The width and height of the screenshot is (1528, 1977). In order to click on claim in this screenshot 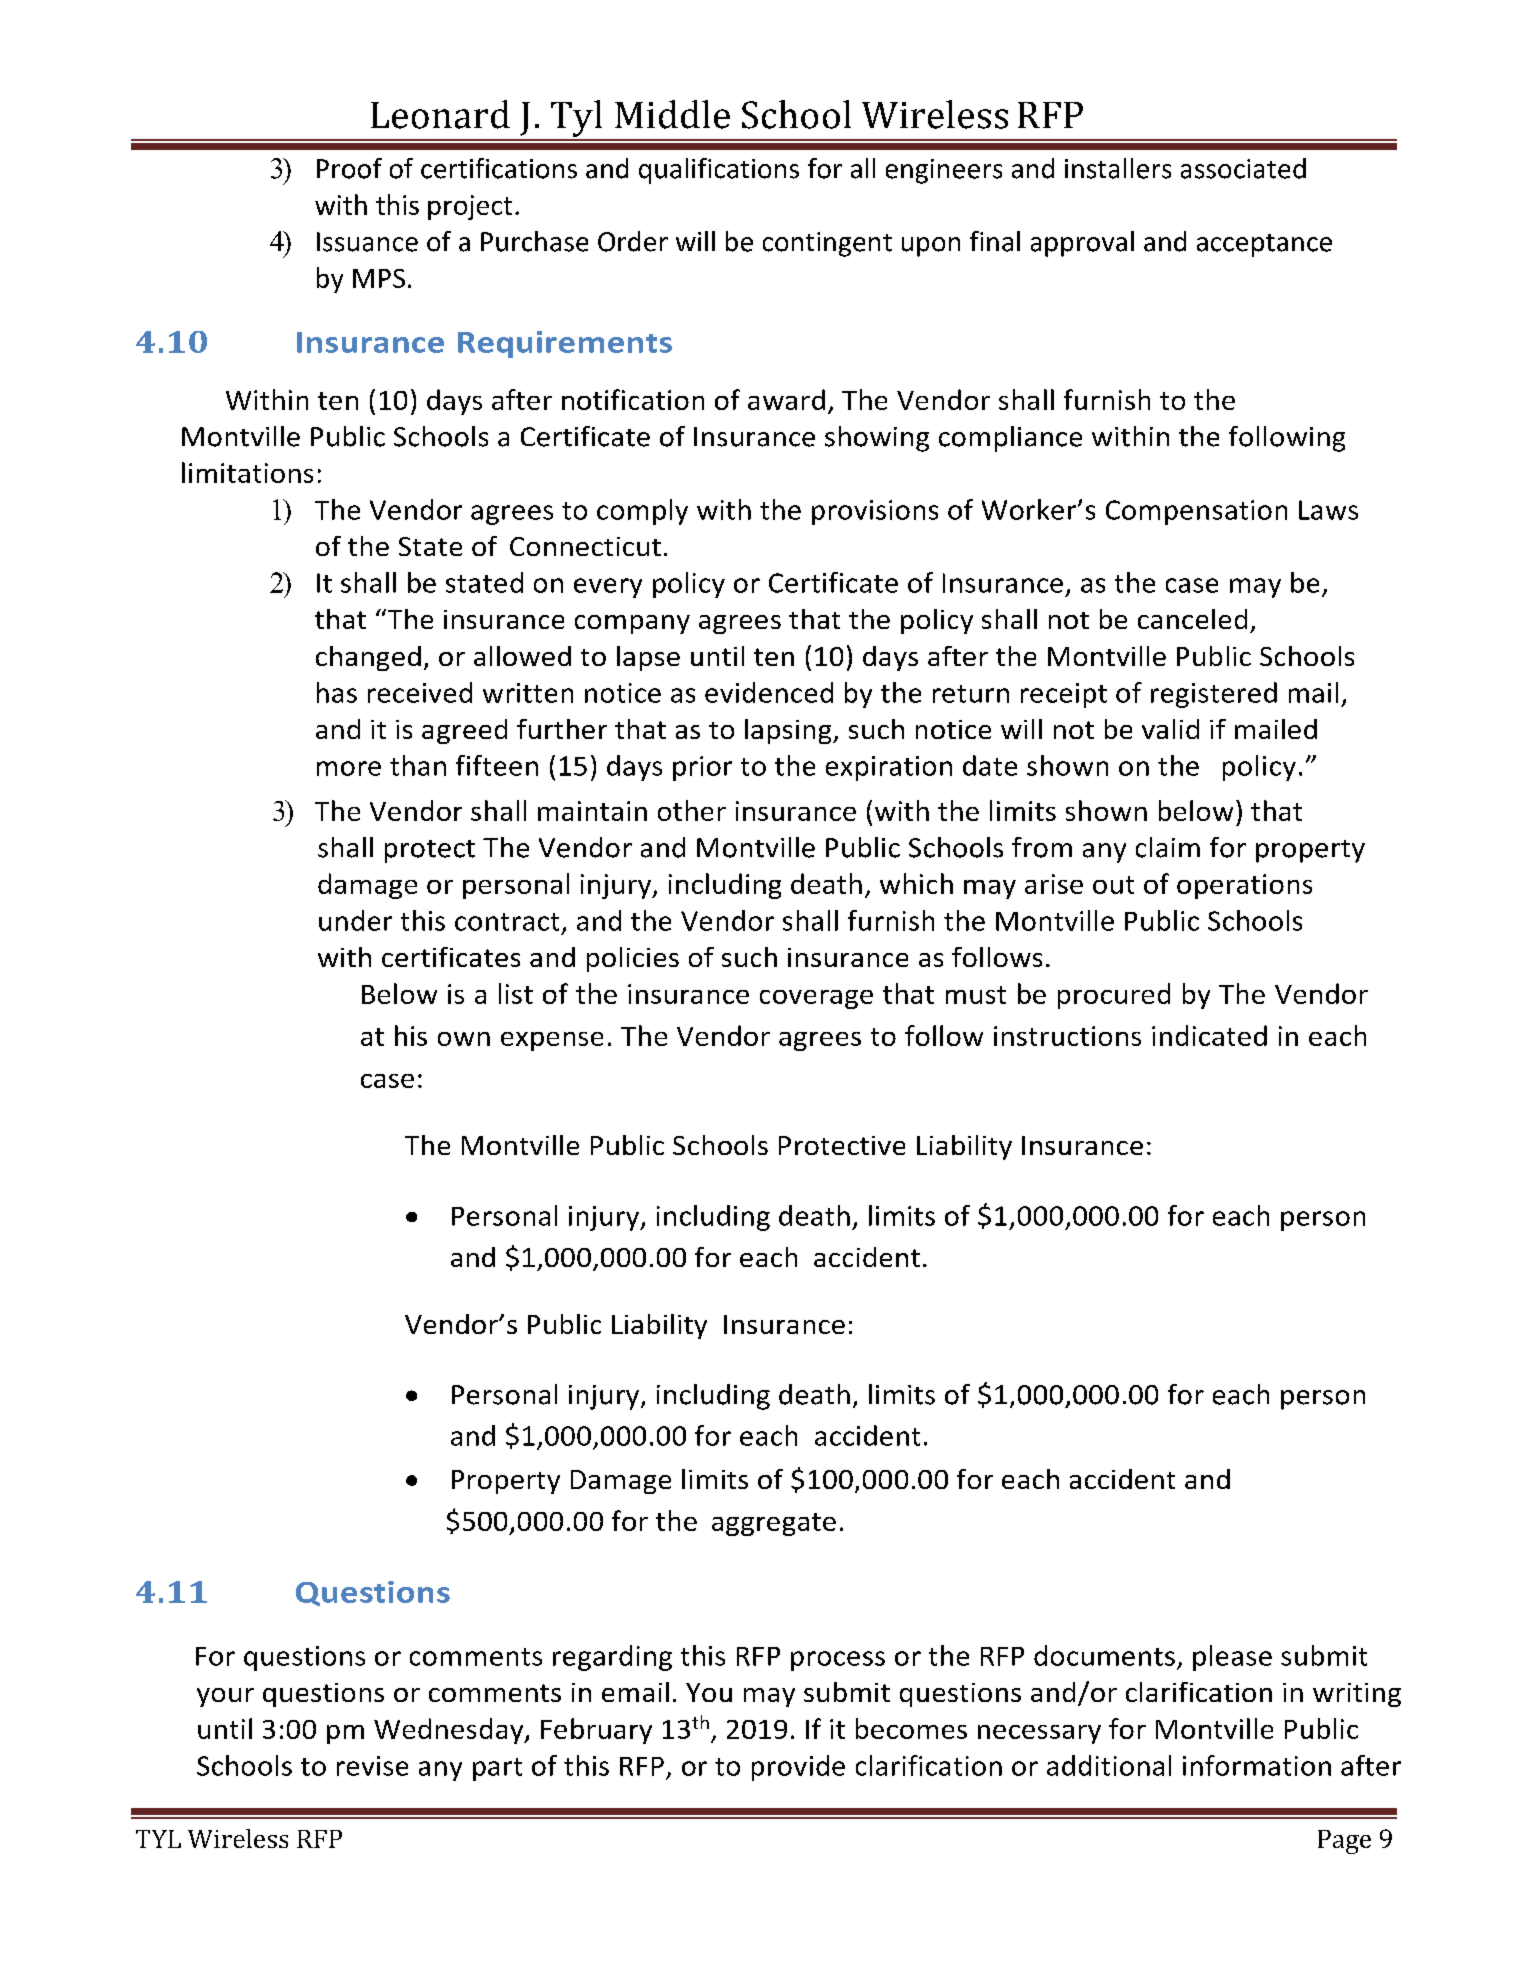, I will do `click(1168, 847)`.
